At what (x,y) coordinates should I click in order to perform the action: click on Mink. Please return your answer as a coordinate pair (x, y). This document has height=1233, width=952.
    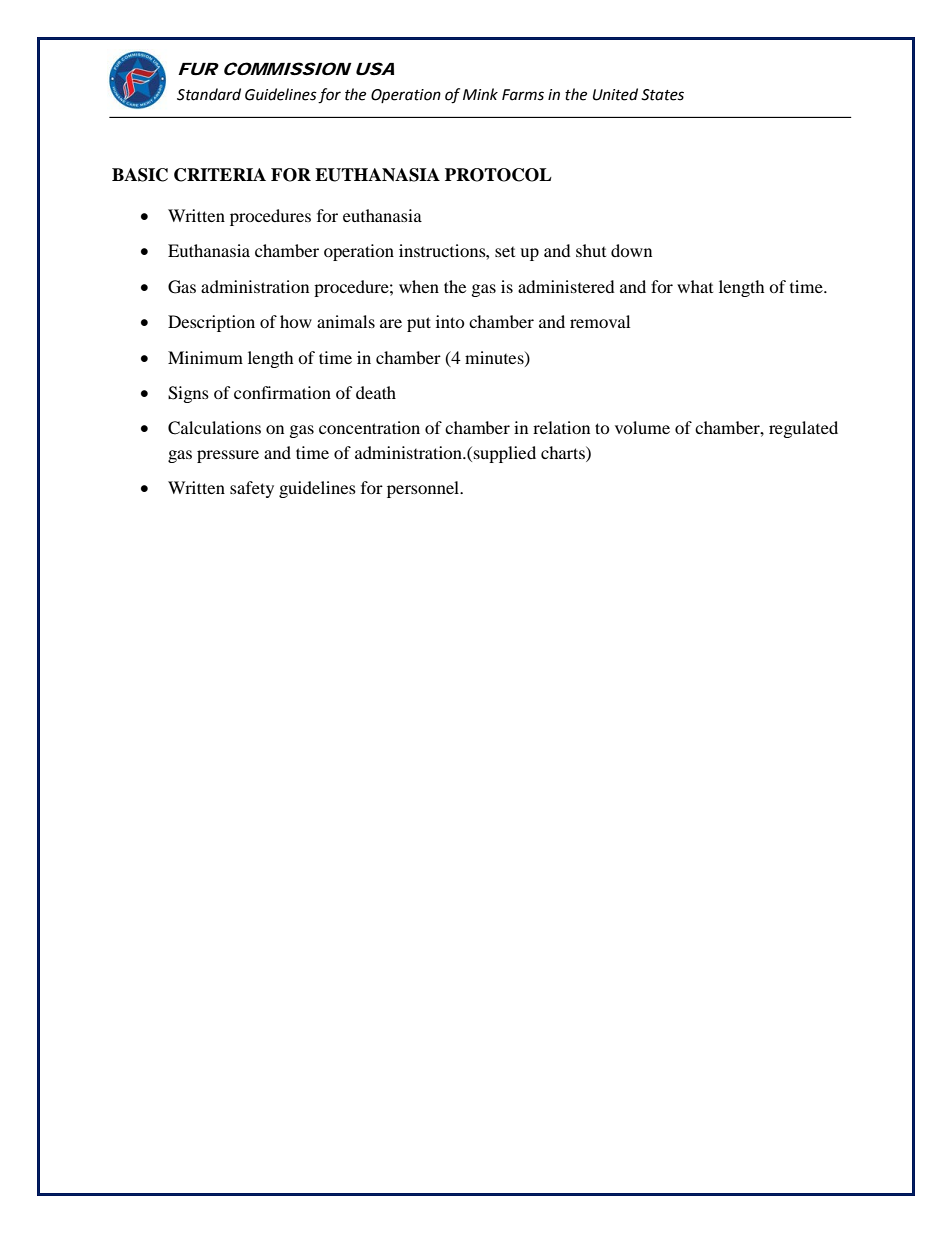
    Looking at the image, I should click on (480, 94).
